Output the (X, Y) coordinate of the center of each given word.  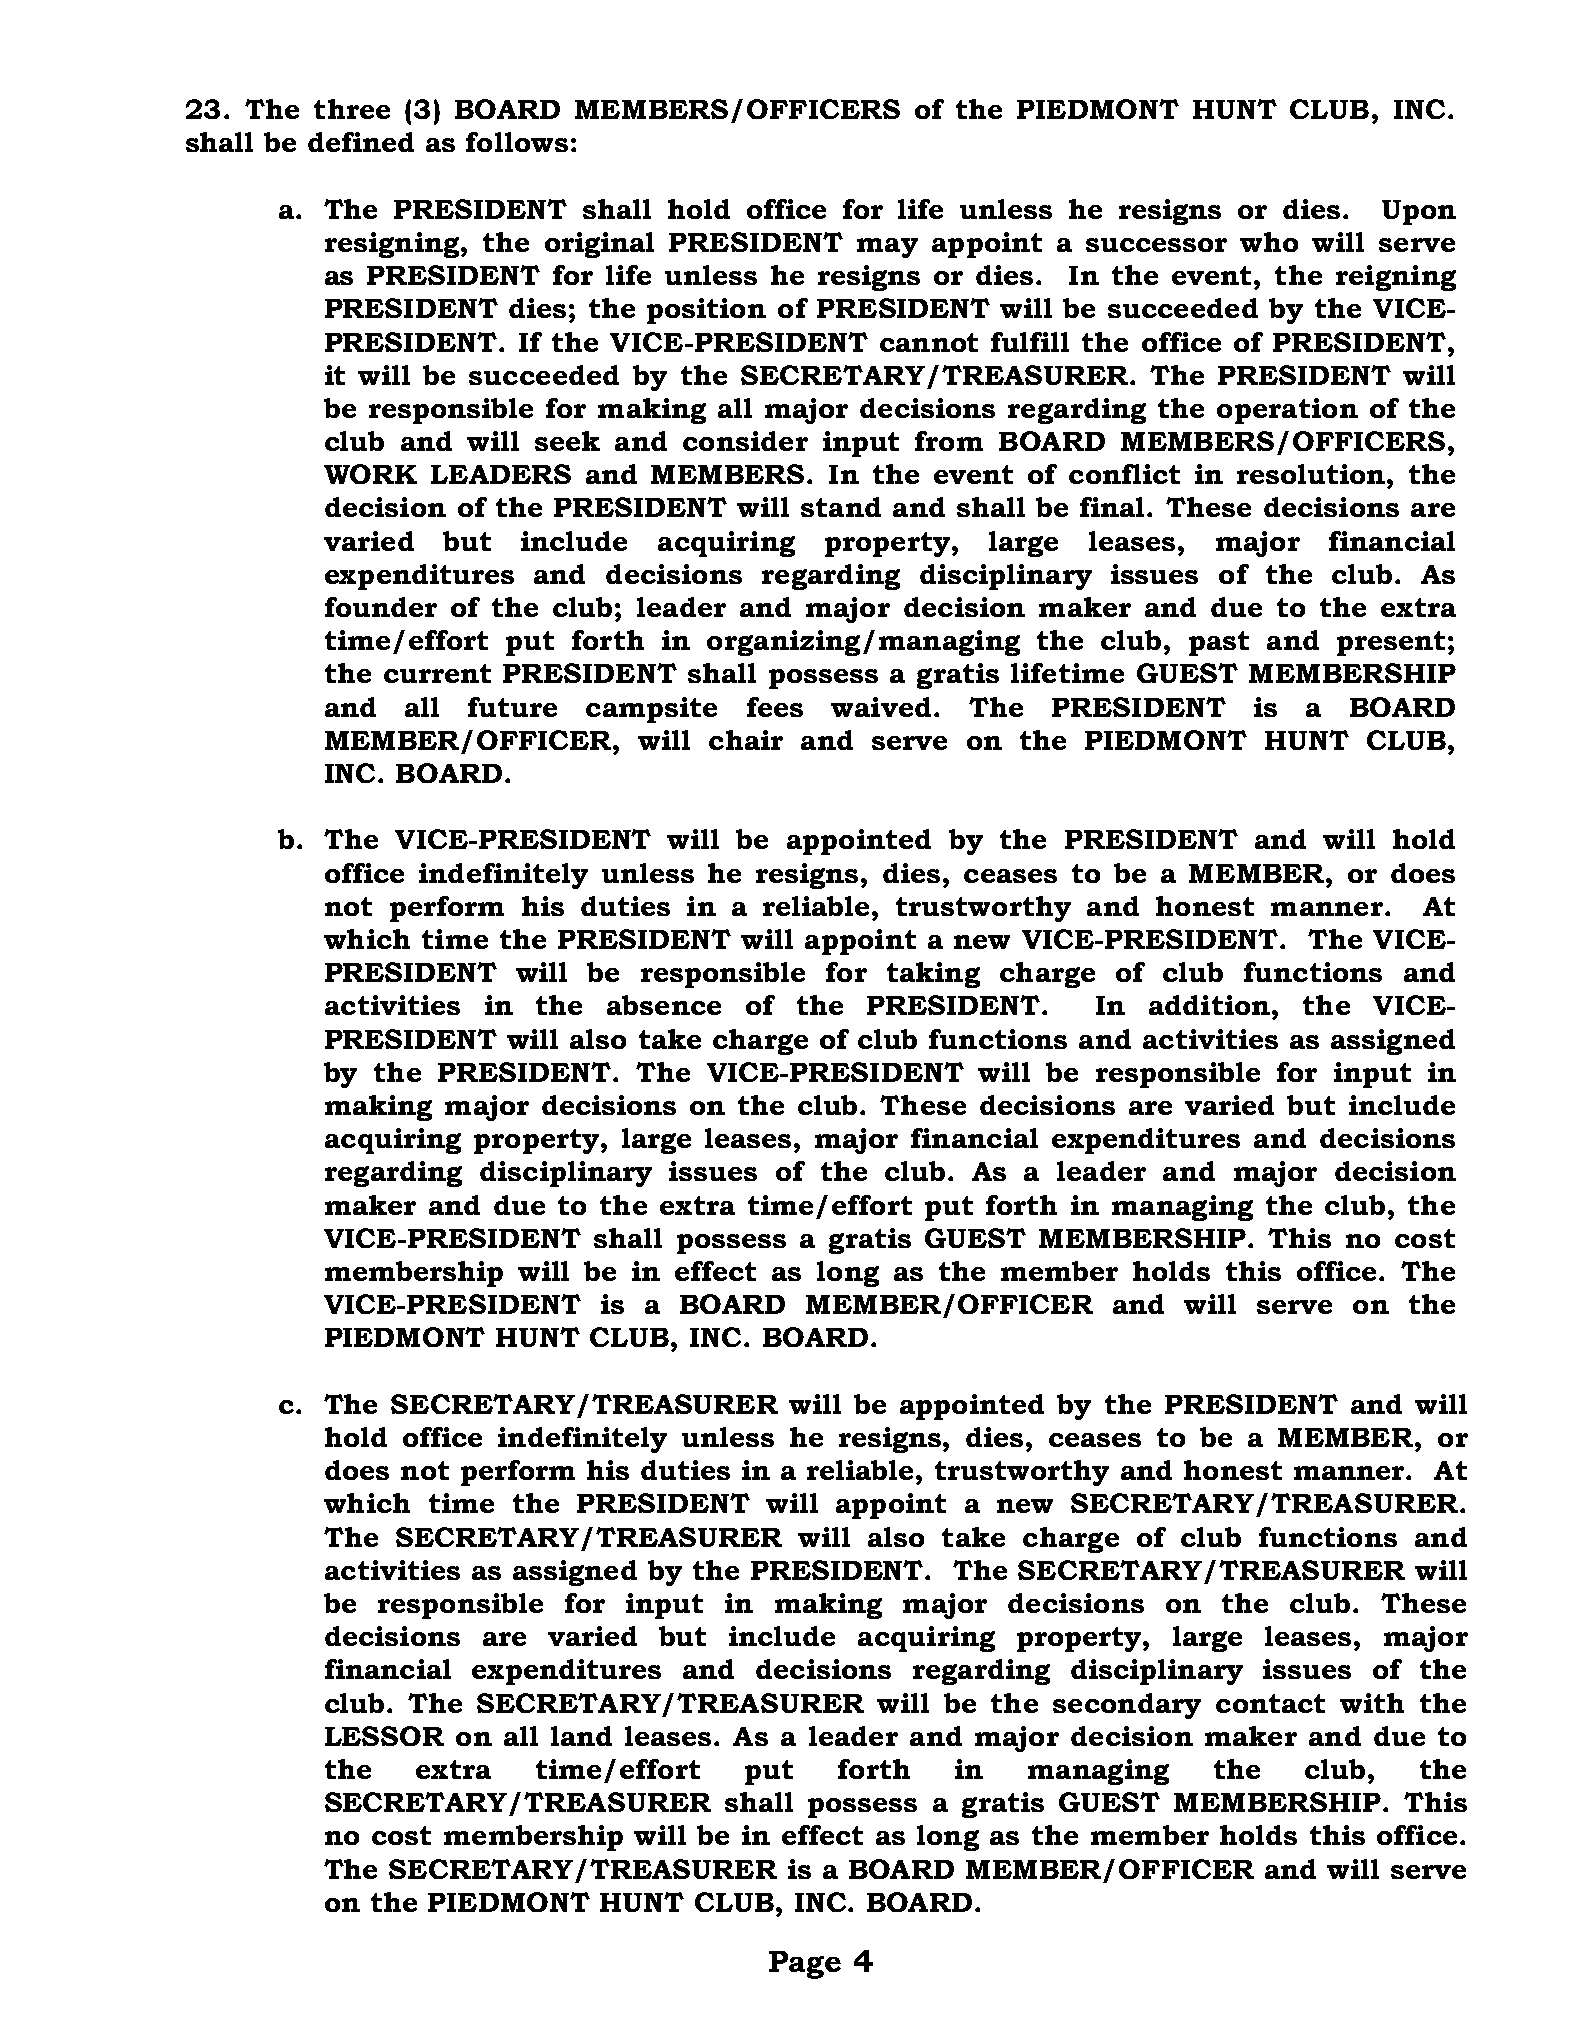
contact (1270, 1703)
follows (517, 142)
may (887, 248)
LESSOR (384, 1736)
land (581, 1736)
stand (841, 507)
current (437, 673)
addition (1209, 1005)
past (1219, 643)
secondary (1127, 1706)
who (1269, 242)
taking (933, 975)
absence (664, 1005)
